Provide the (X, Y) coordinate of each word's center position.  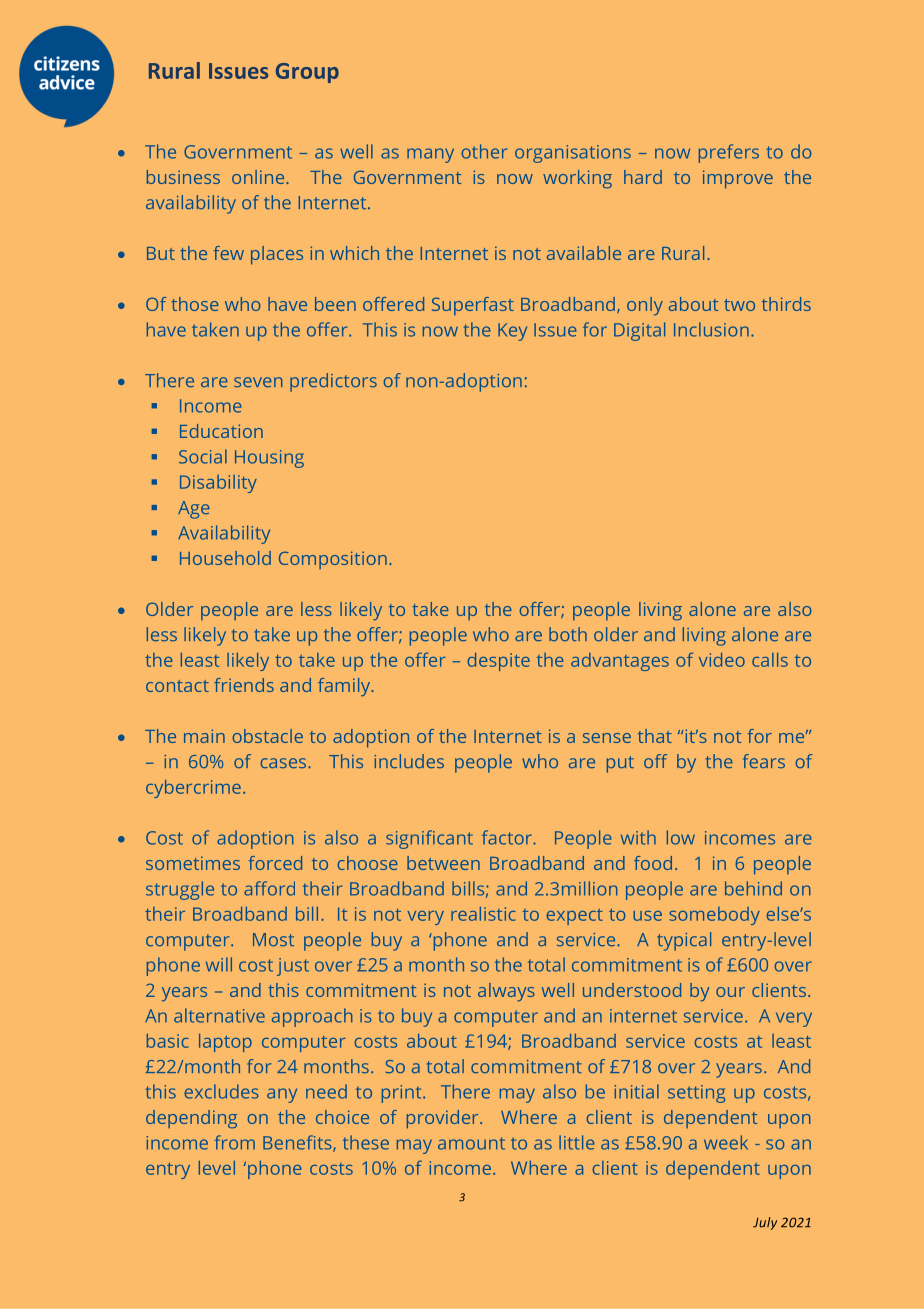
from (234, 1142)
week (726, 1142)
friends (244, 685)
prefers (729, 153)
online (259, 177)
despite (499, 662)
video (722, 660)
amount (471, 1143)
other (484, 151)
